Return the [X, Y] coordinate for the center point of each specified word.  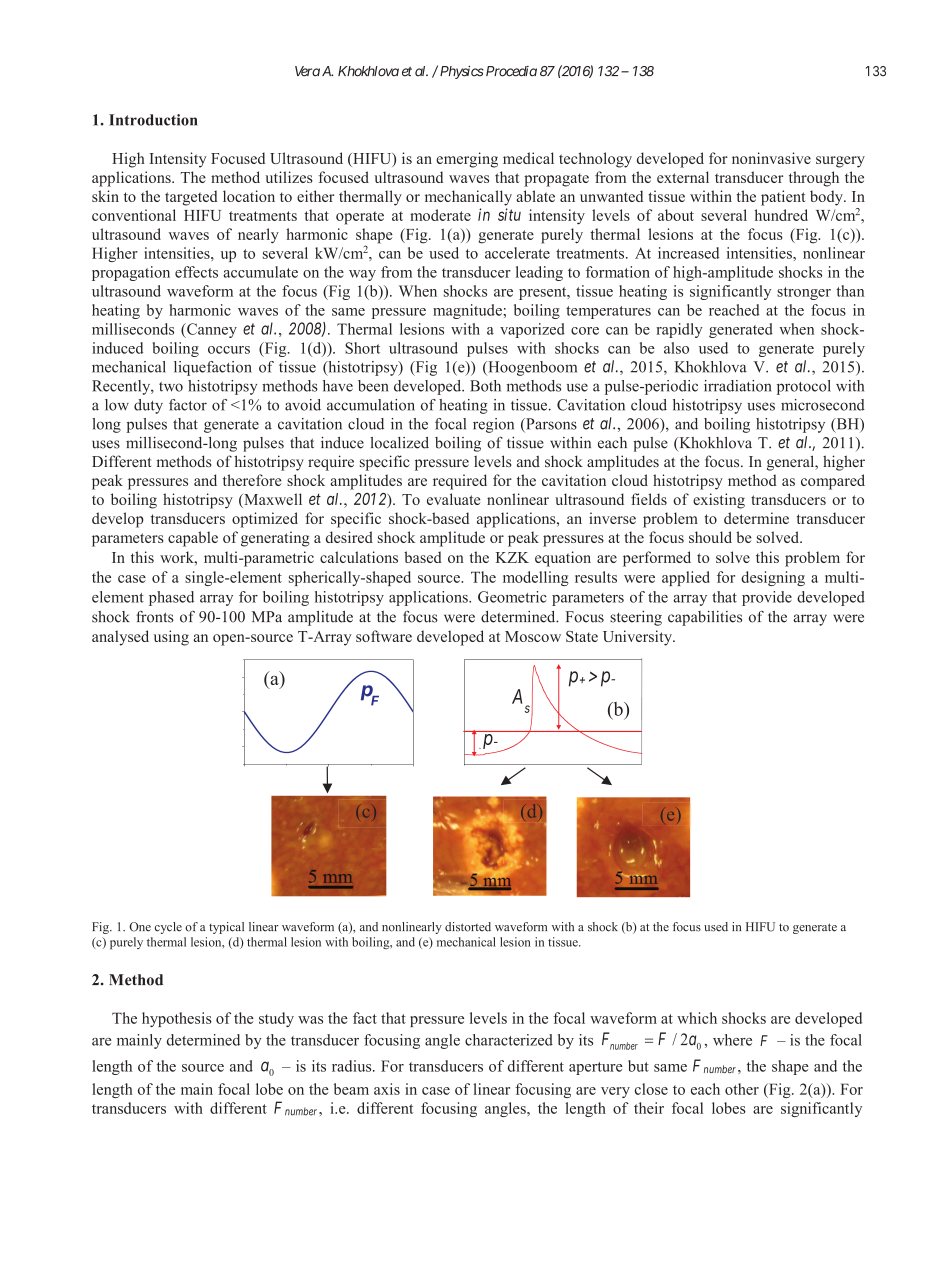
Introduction [153, 120]
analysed [120, 638]
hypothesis [177, 1019]
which [697, 1018]
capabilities [705, 618]
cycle [168, 928]
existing [719, 501]
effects [196, 272]
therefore [252, 480]
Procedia [510, 71]
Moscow [533, 636]
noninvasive [771, 158]
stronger [804, 293]
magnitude [468, 311]
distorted [468, 927]
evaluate [454, 499]
